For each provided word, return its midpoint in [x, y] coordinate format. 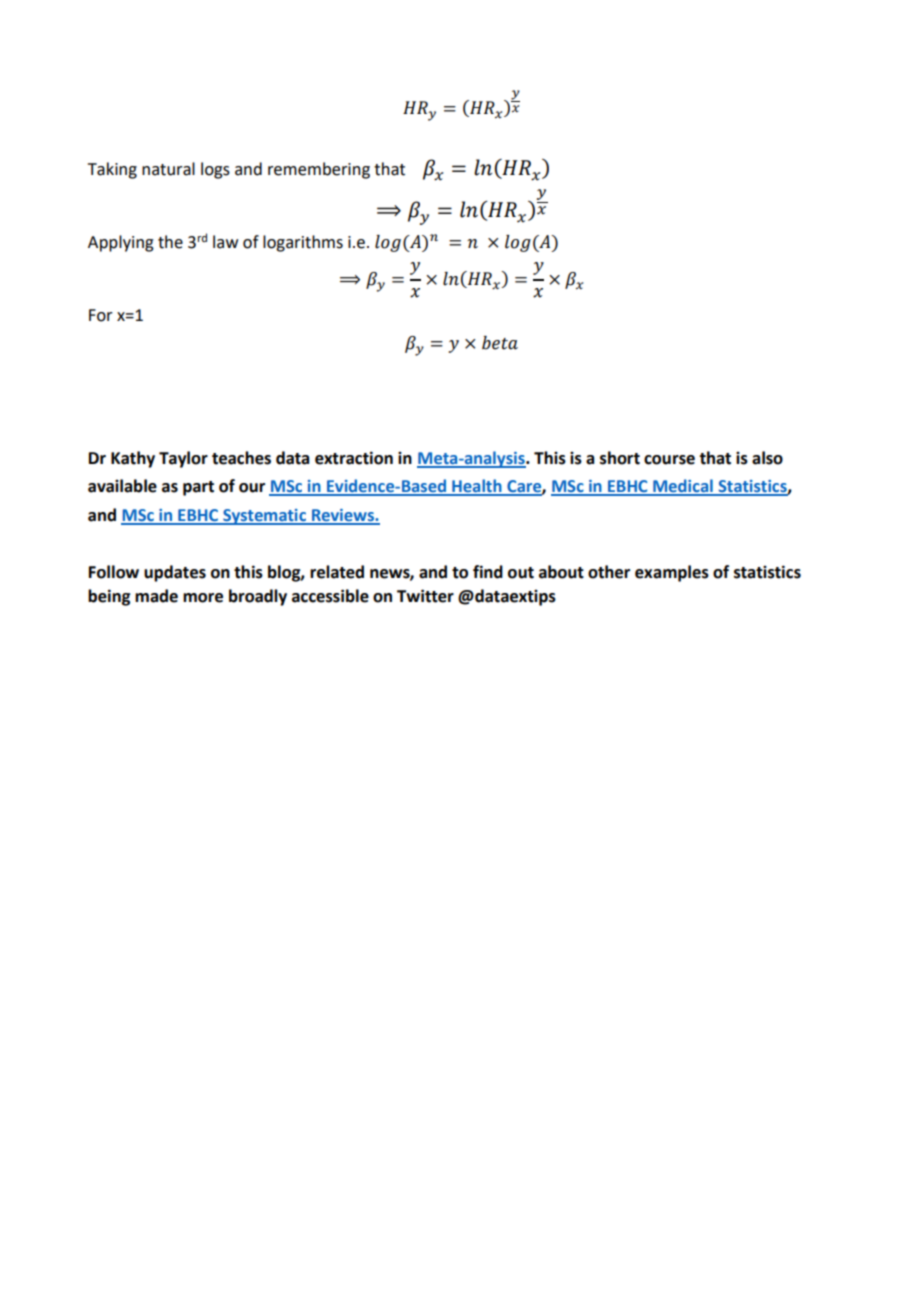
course [669, 460]
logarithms [303, 243]
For [101, 315]
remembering [319, 170]
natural [168, 169]
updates [175, 573]
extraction [354, 458]
